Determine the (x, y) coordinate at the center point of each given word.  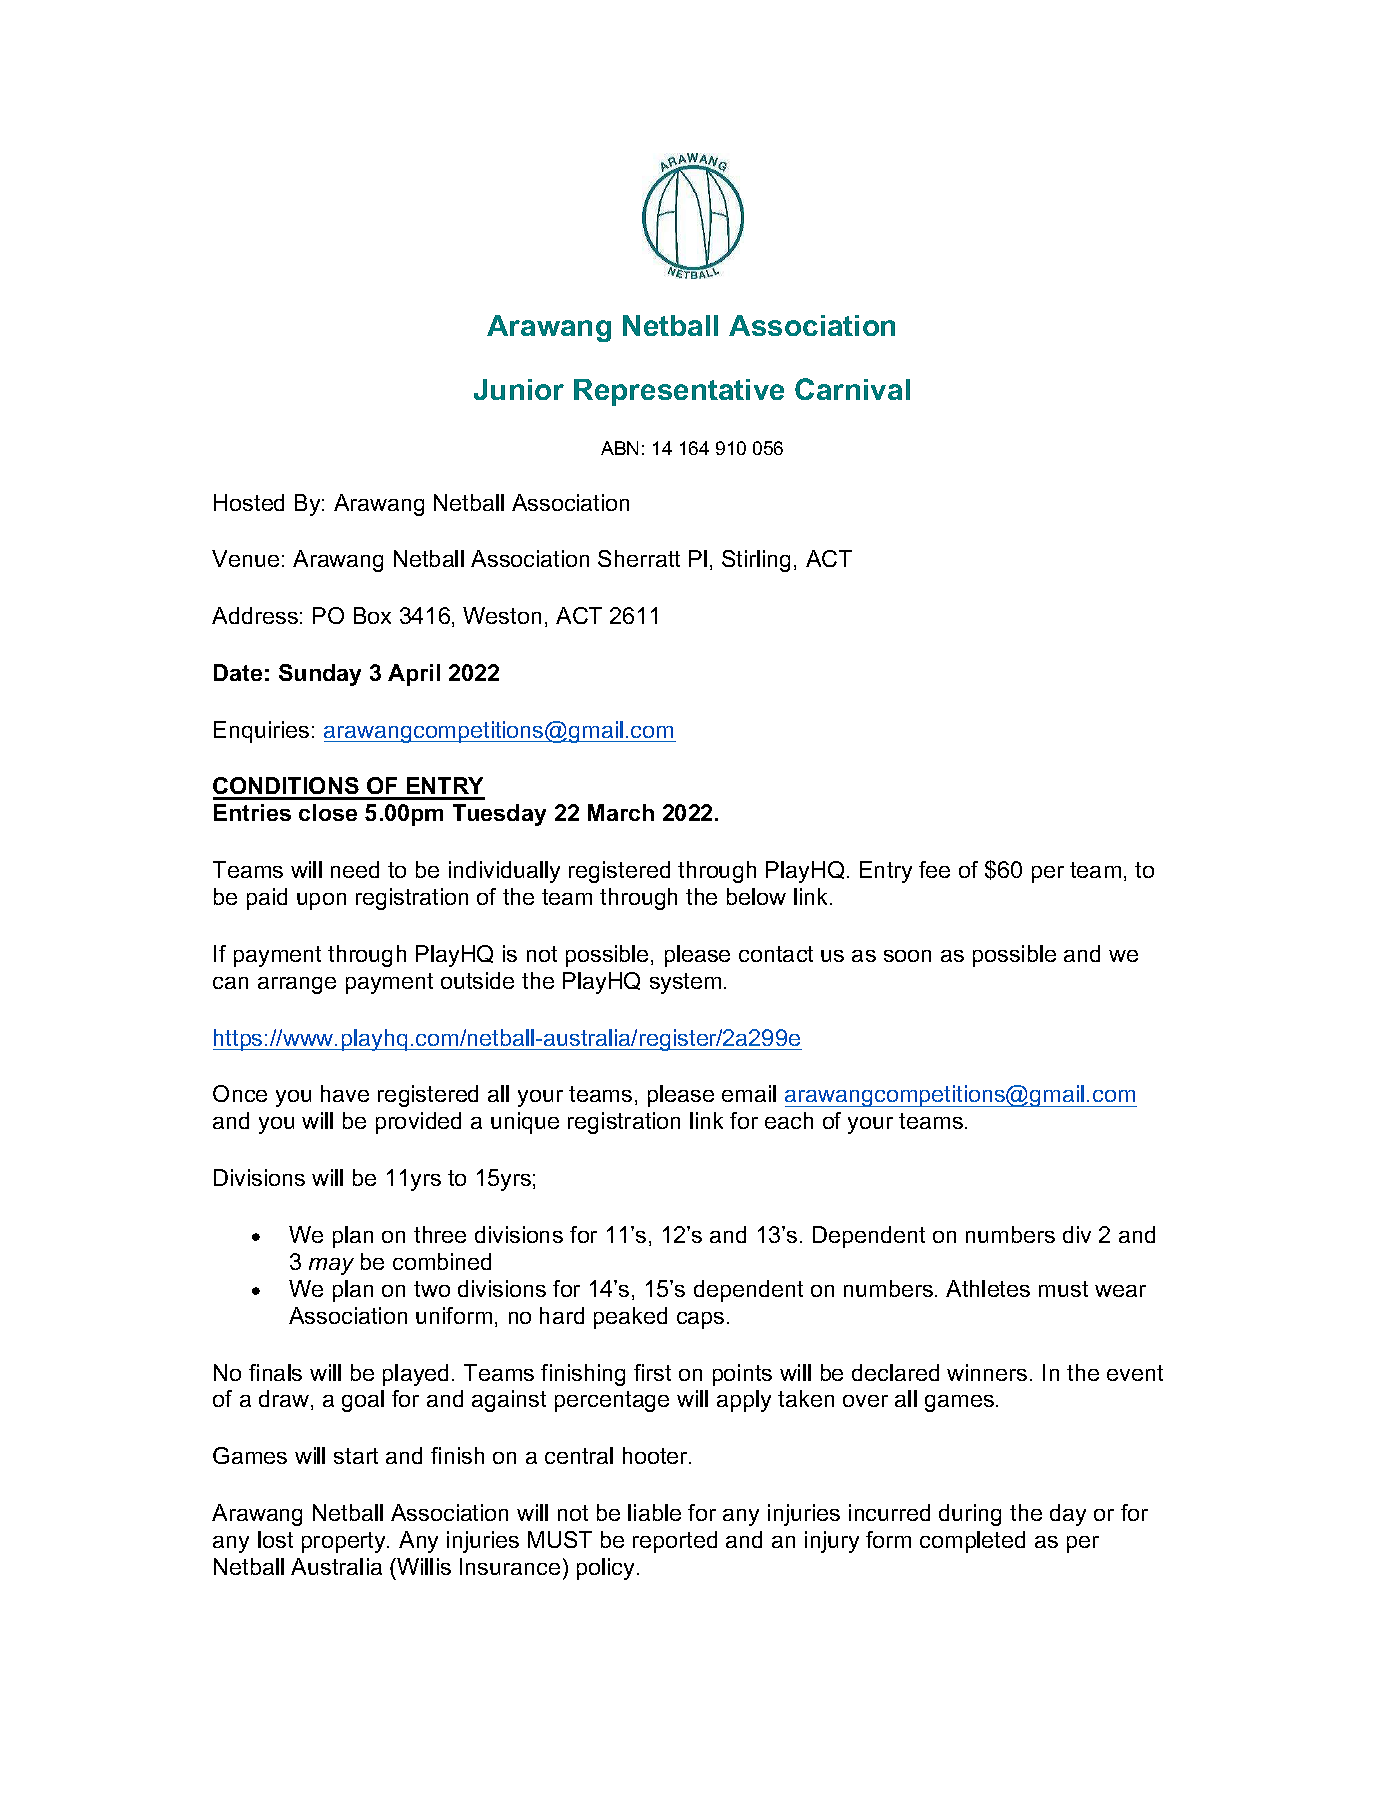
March (621, 812)
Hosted (249, 502)
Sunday (320, 675)
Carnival (852, 389)
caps (700, 1320)
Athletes (988, 1288)
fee (934, 869)
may (331, 1266)
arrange (297, 985)
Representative (679, 392)
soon (907, 956)
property (345, 1542)
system (685, 983)
